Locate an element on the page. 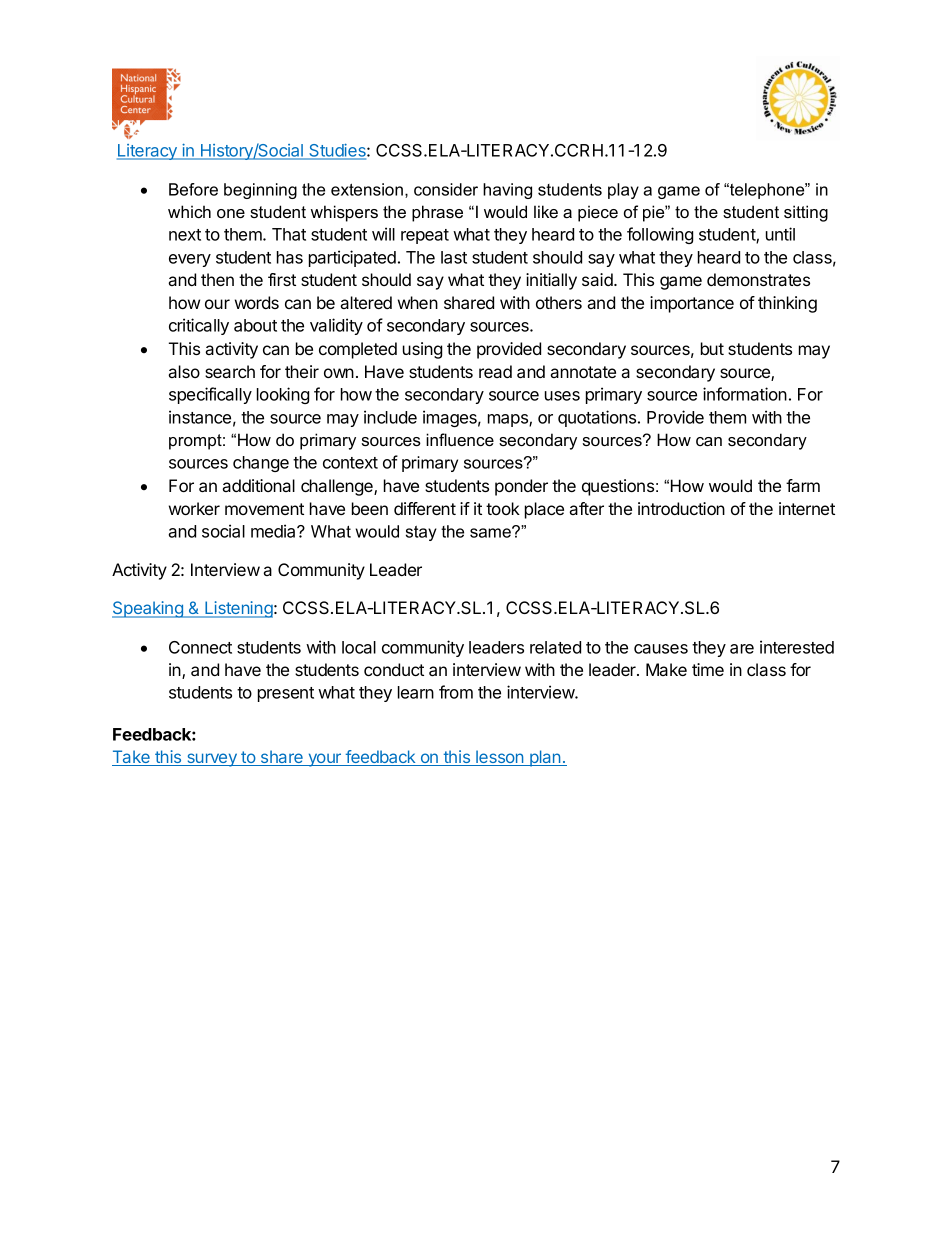 This document has height=1233, width=952. survey is located at coordinates (212, 760).
